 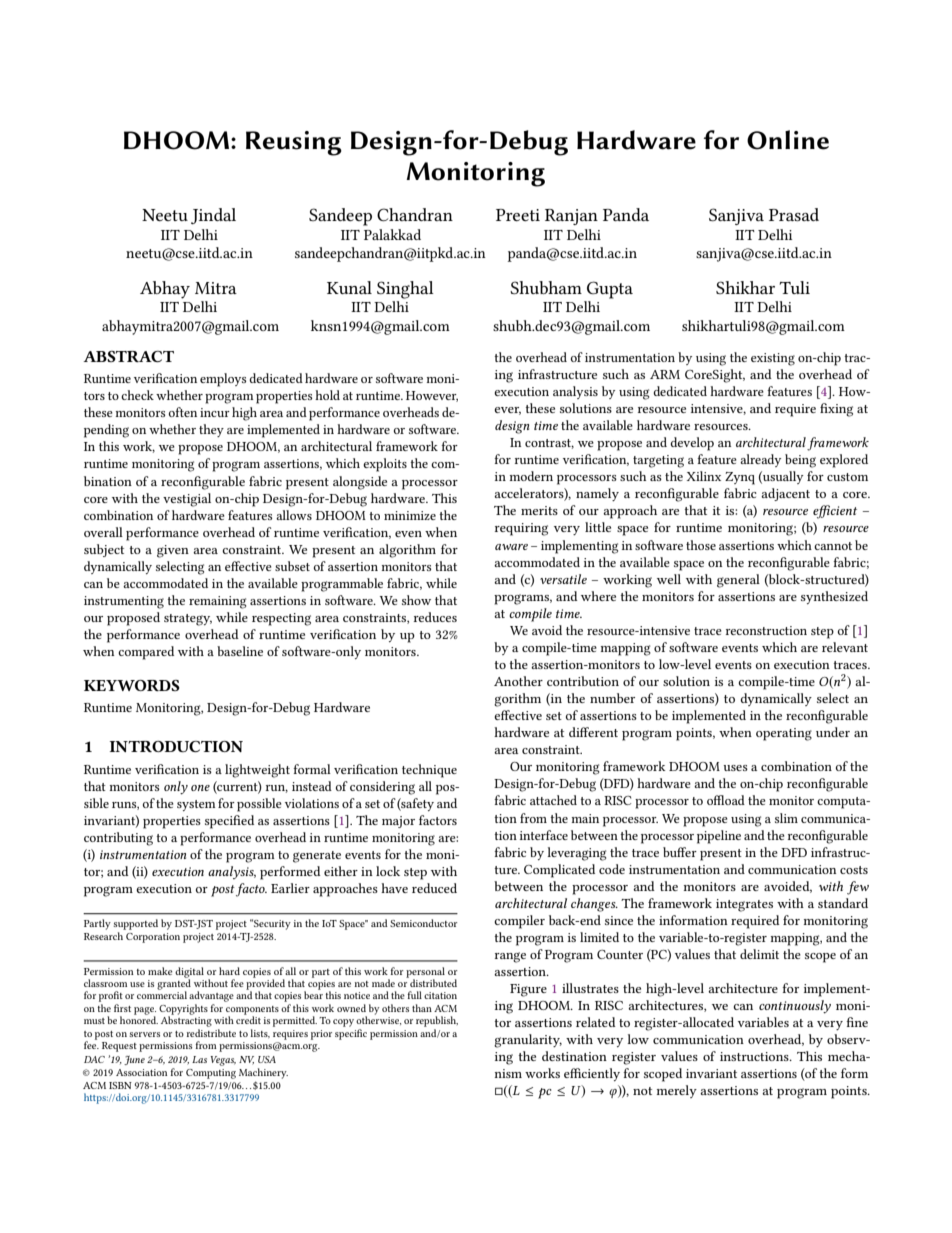 What do you see at coordinates (788, 140) in the screenshot?
I see `Online` at bounding box center [788, 140].
